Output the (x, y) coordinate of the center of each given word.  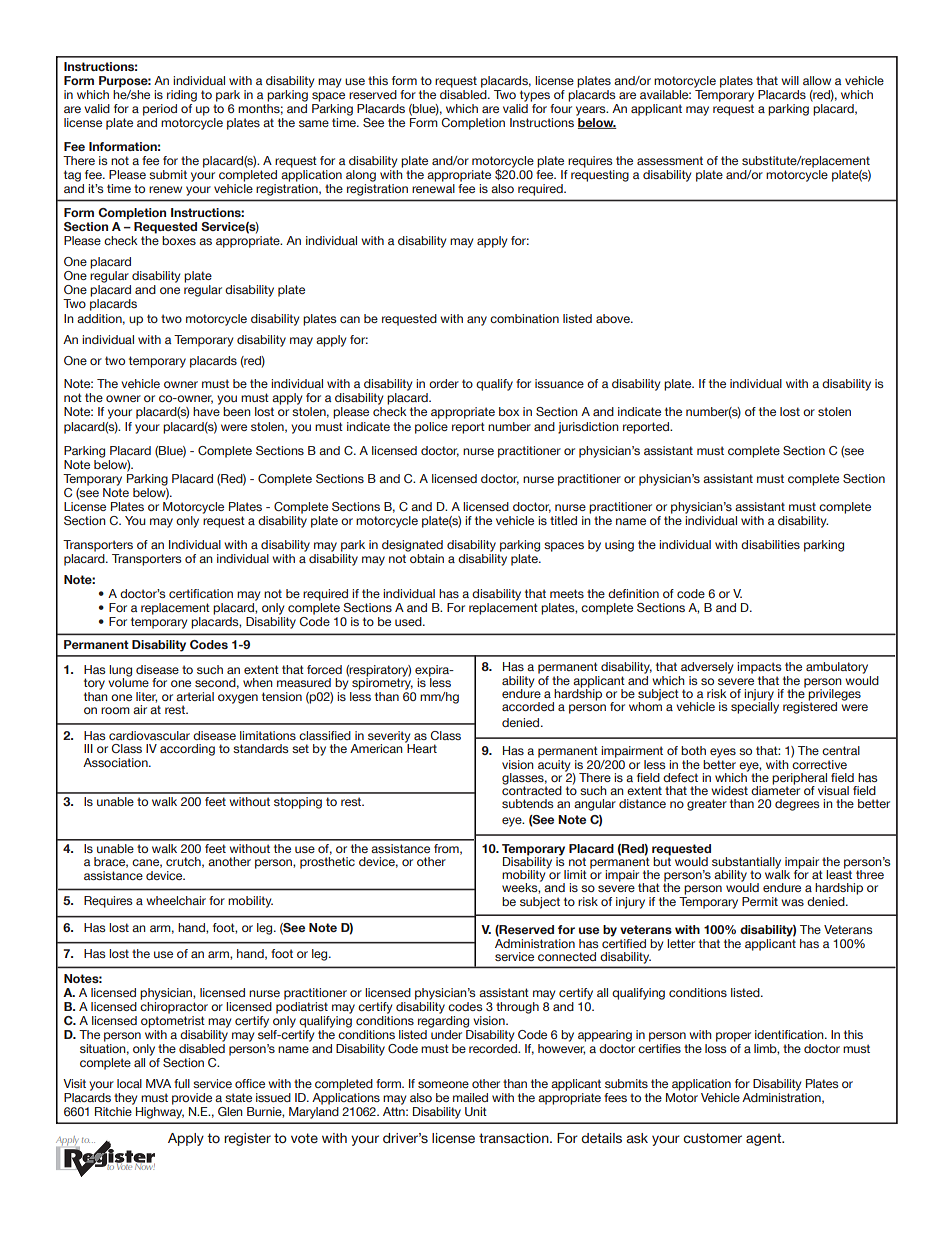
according (187, 750)
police (431, 428)
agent (765, 1139)
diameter (775, 789)
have (206, 411)
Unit (476, 1111)
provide (192, 1099)
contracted (532, 789)
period (160, 110)
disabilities (770, 544)
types (535, 96)
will (790, 80)
